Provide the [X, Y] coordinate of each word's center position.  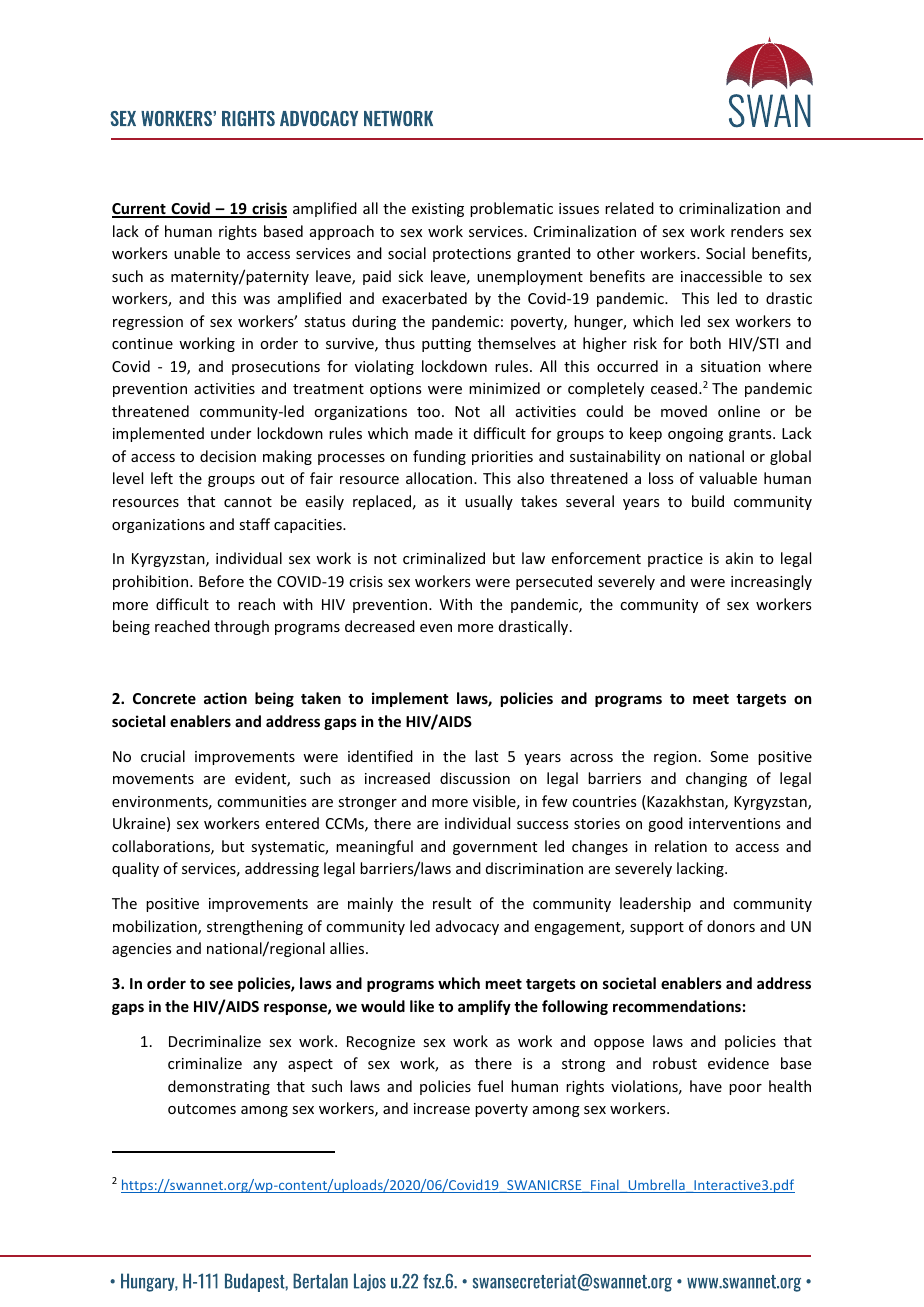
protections [472, 255]
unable [197, 253]
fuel [490, 1086]
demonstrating [219, 1087]
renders [757, 231]
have [706, 1086]
